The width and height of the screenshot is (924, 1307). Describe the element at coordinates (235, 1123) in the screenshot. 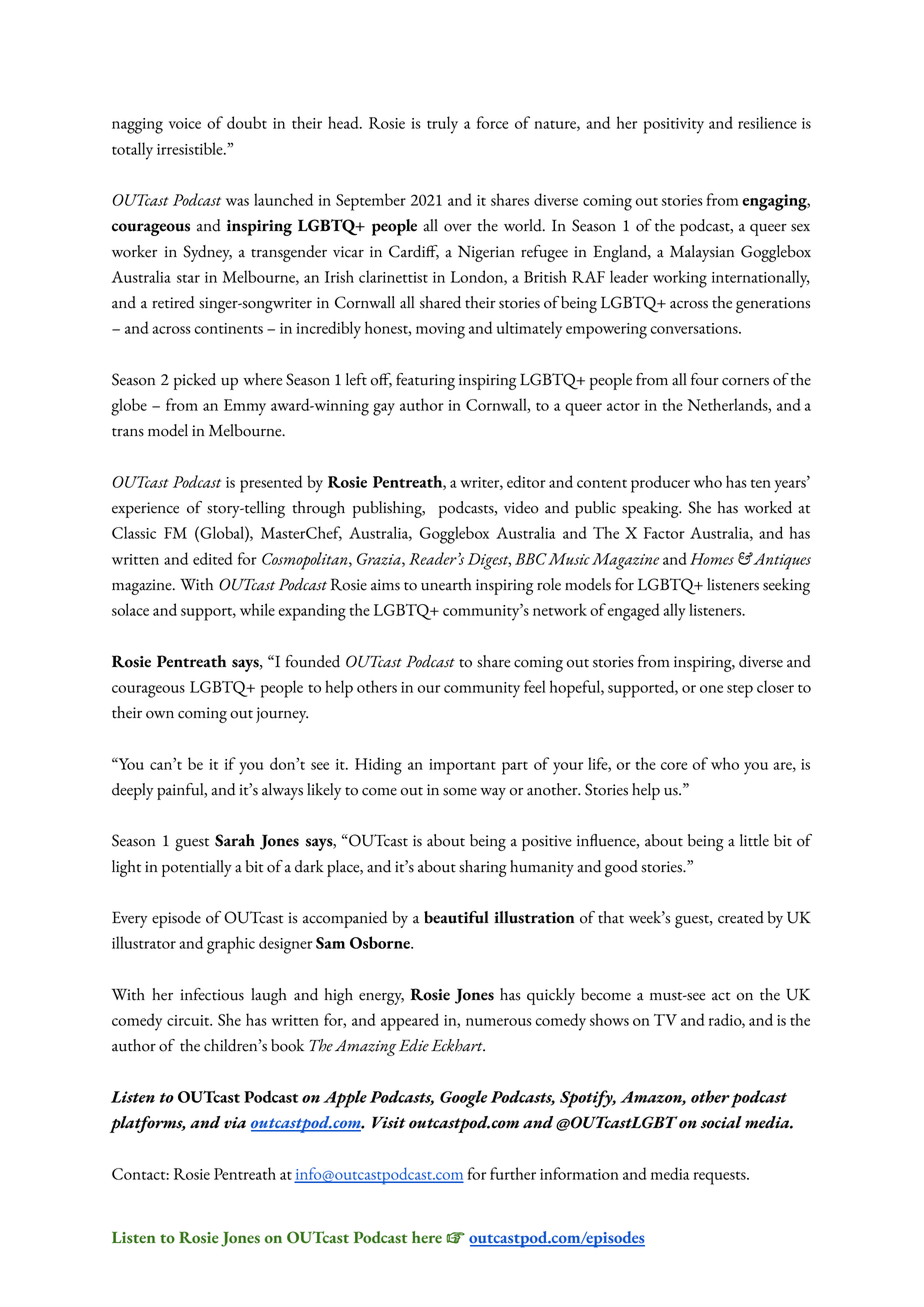

I see `via` at that location.
